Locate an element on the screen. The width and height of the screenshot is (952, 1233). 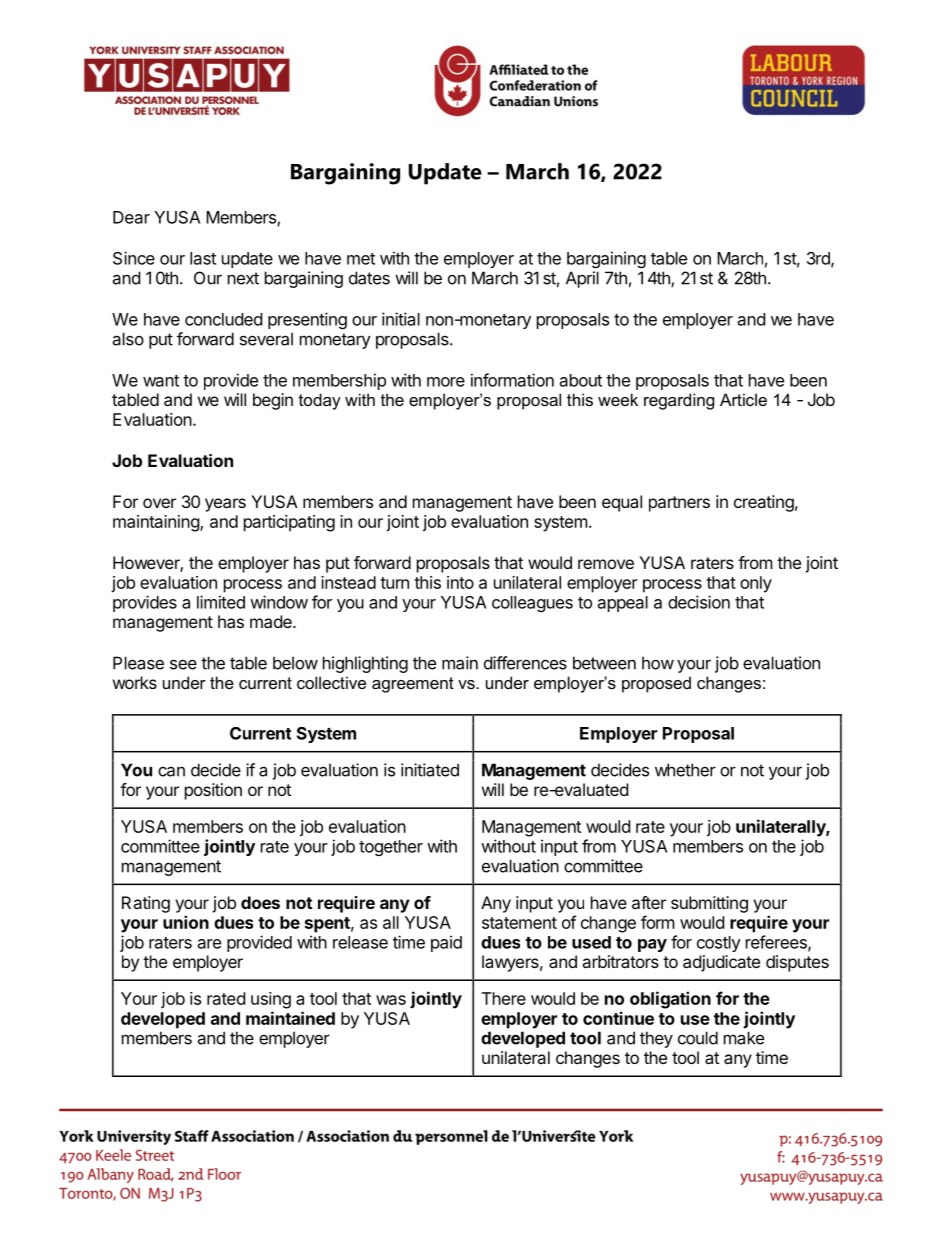
last is located at coordinates (203, 258).
